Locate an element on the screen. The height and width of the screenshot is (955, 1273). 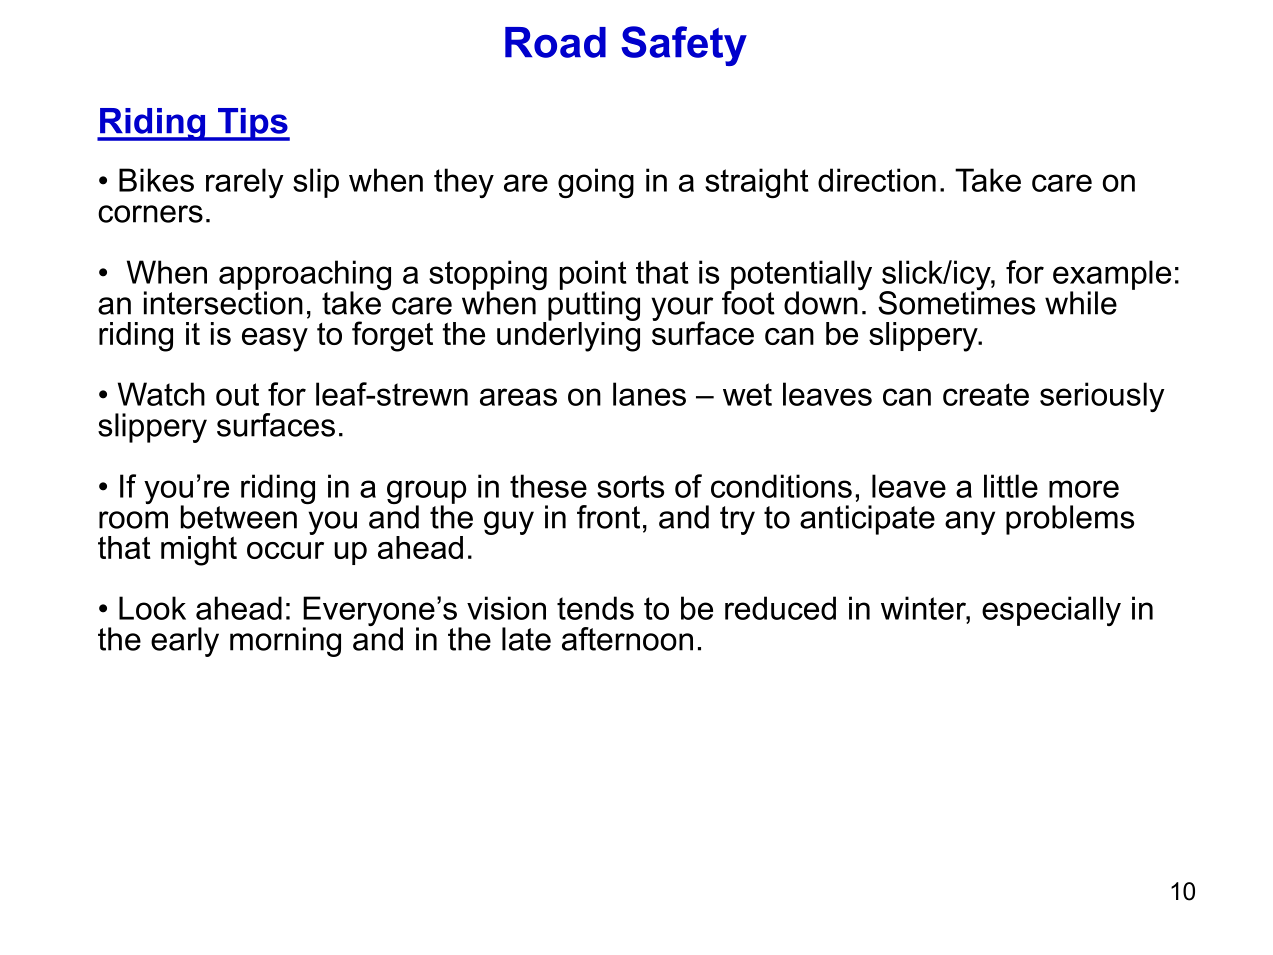
morning is located at coordinates (285, 642).
